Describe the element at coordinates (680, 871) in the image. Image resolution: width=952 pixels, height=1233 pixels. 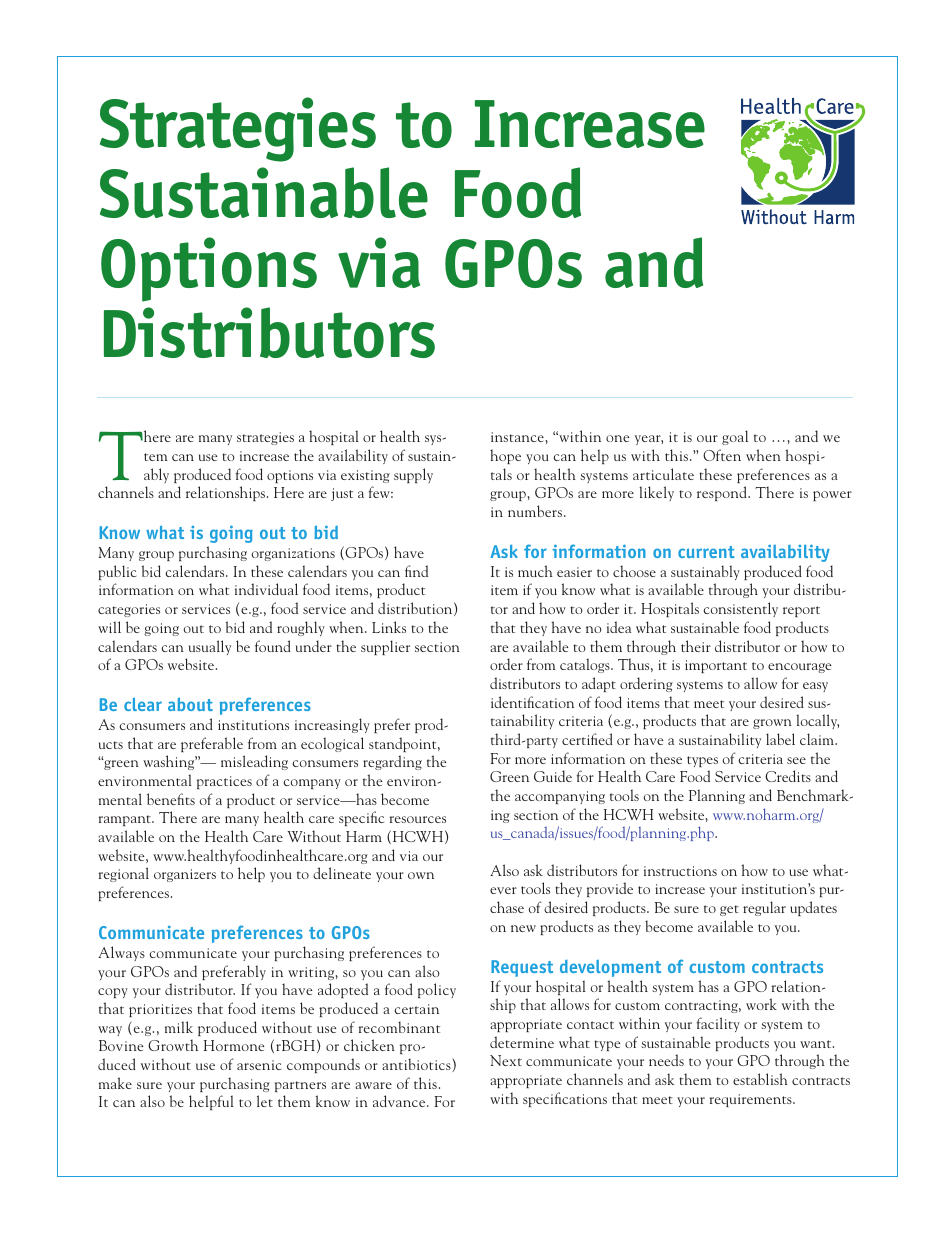
I see `instructions` at that location.
